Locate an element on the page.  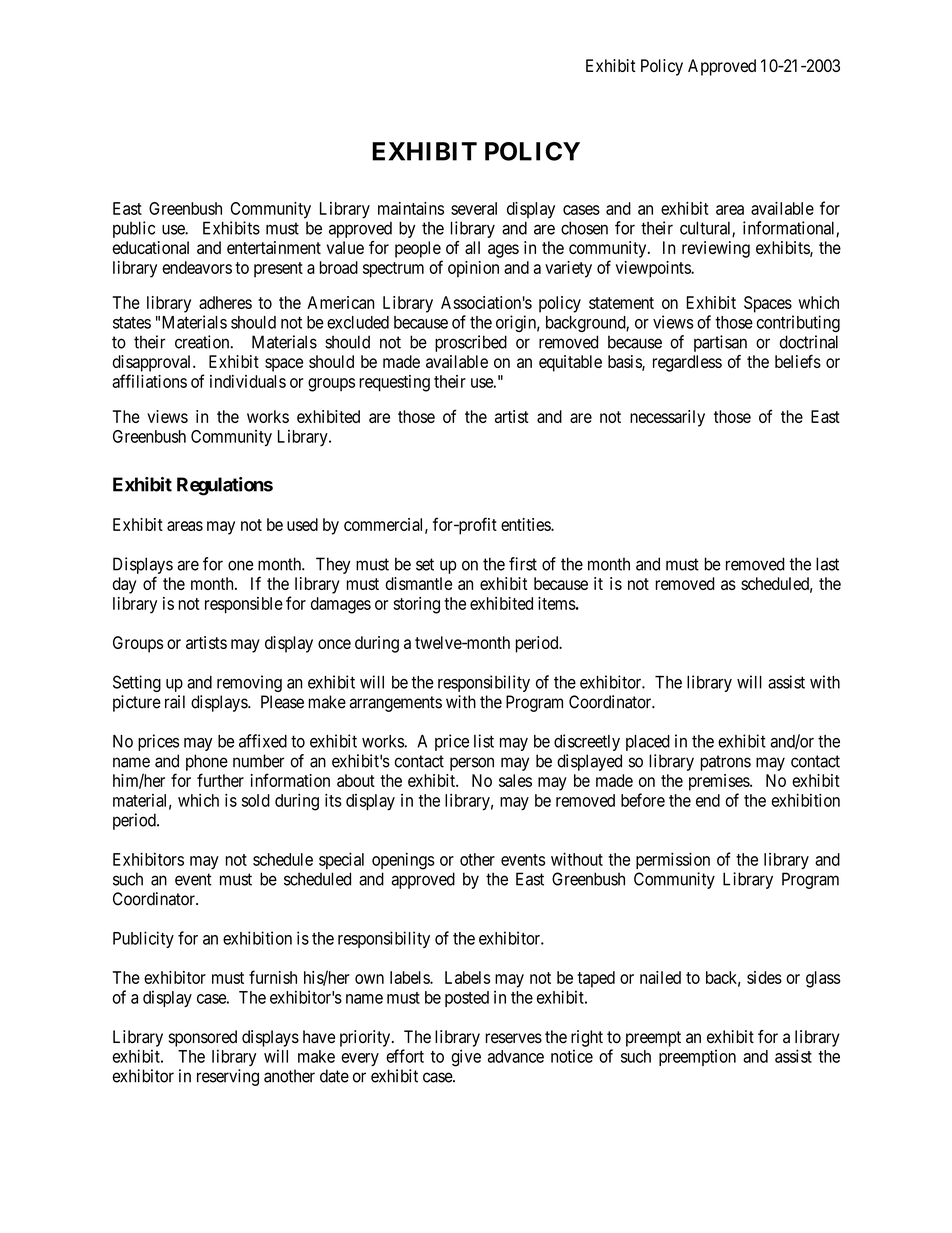
endeavors is located at coordinates (197, 267).
